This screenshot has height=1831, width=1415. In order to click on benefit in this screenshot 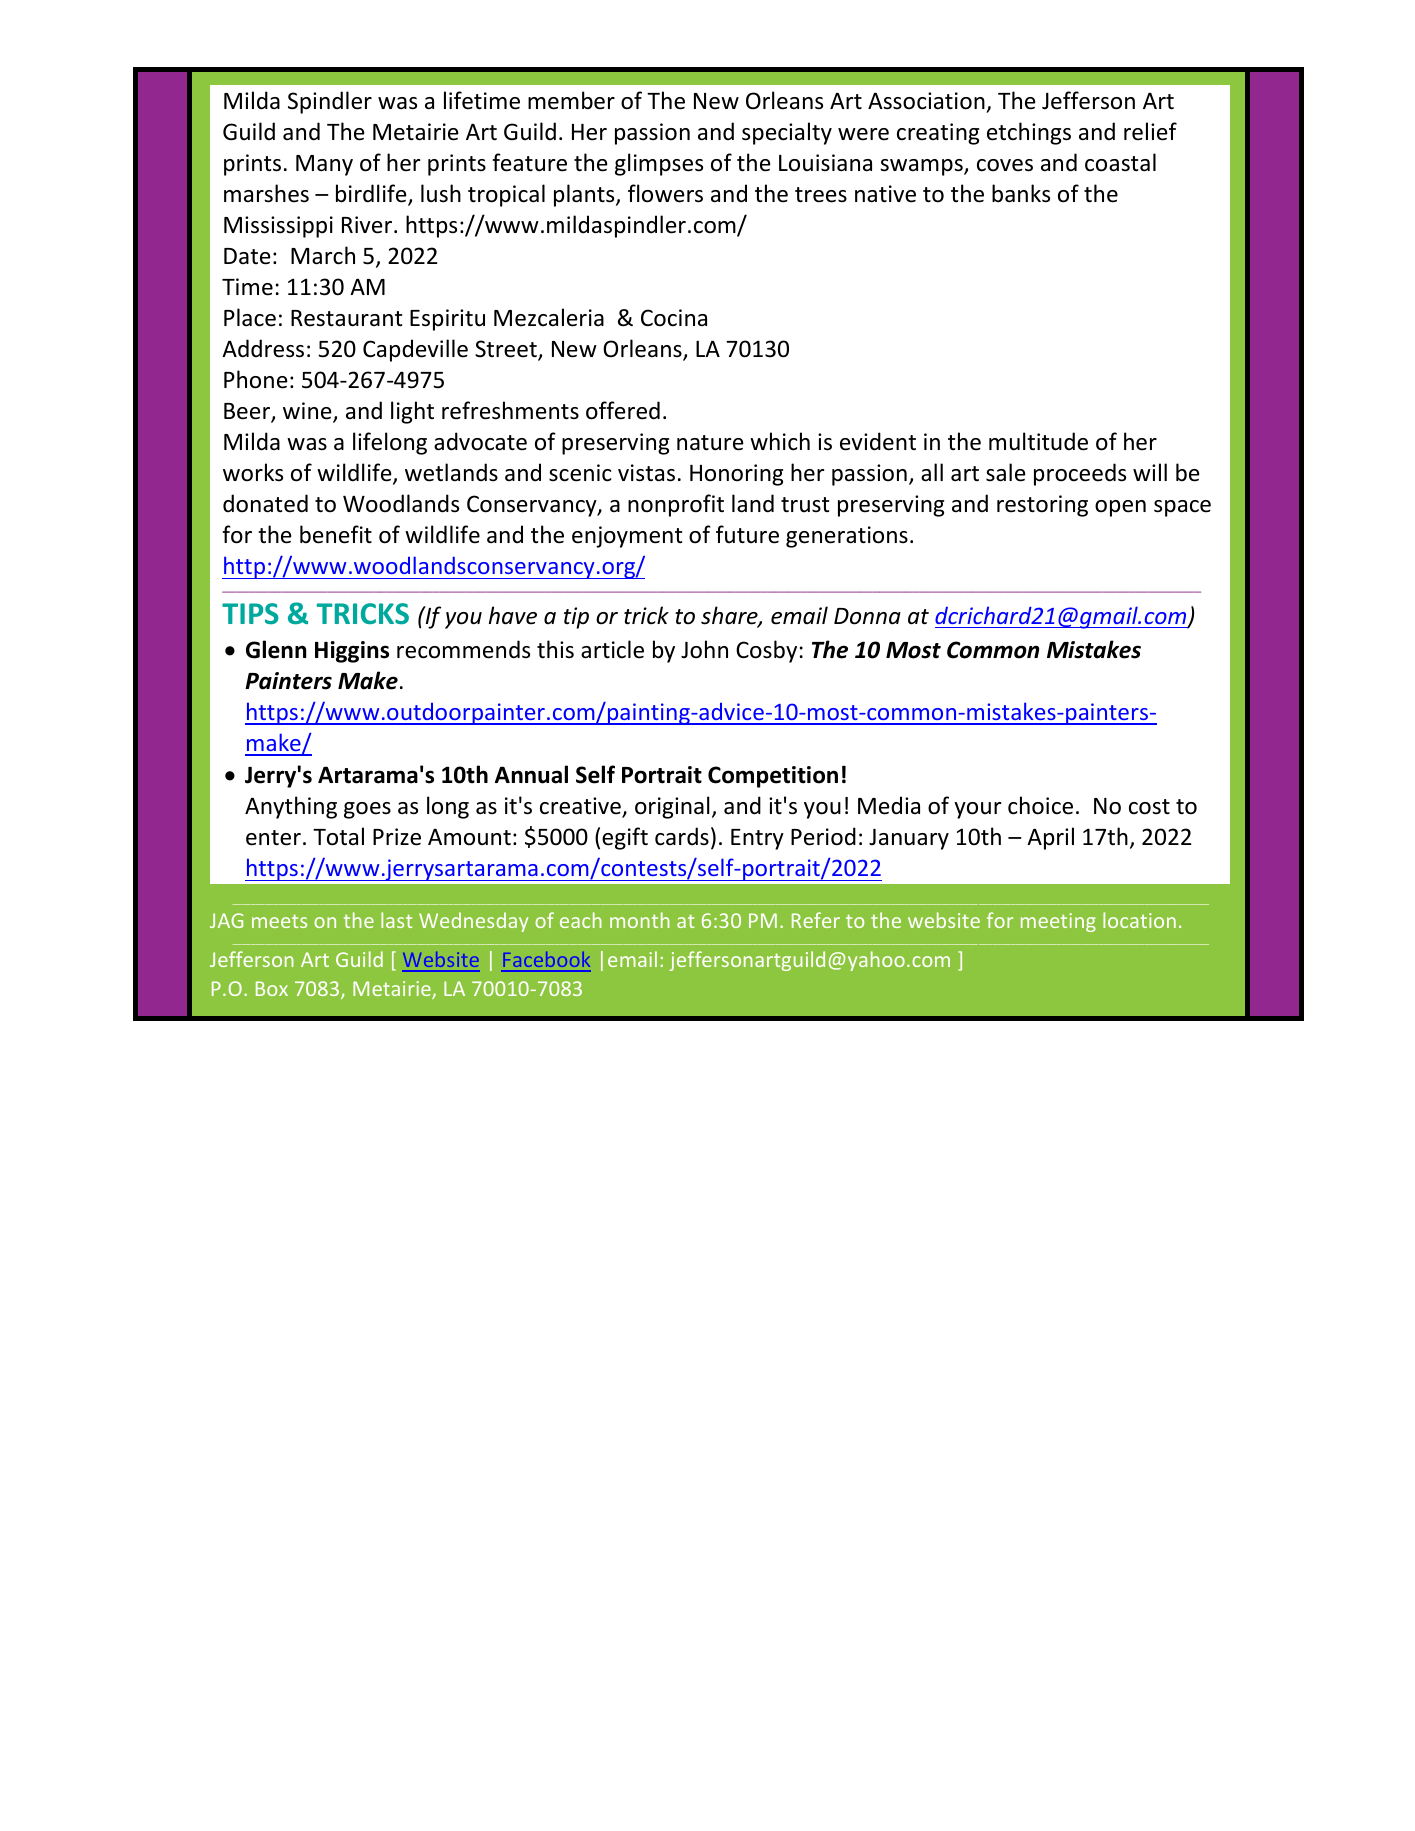, I will do `click(336, 534)`.
